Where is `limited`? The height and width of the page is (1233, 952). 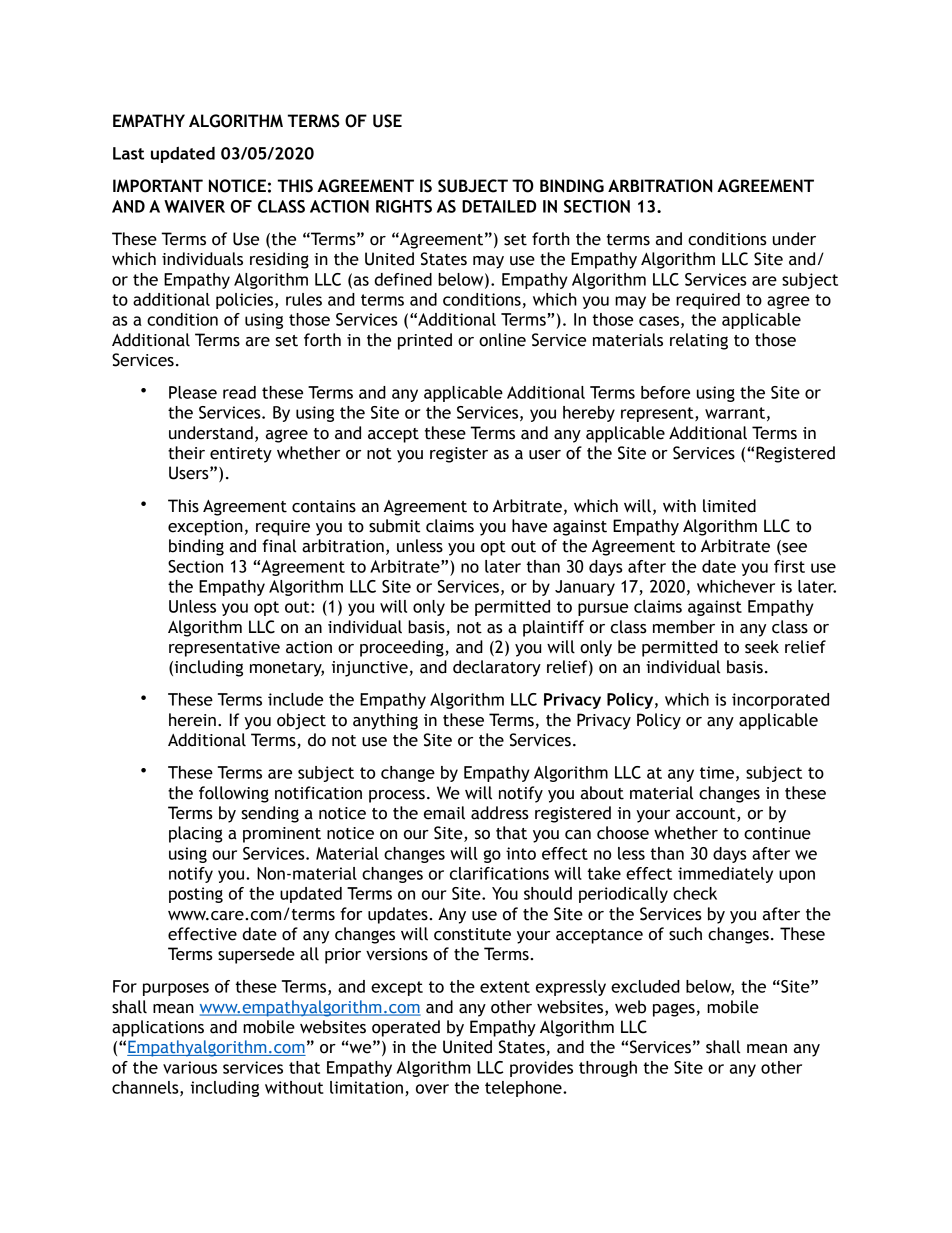 limited is located at coordinates (729, 506).
